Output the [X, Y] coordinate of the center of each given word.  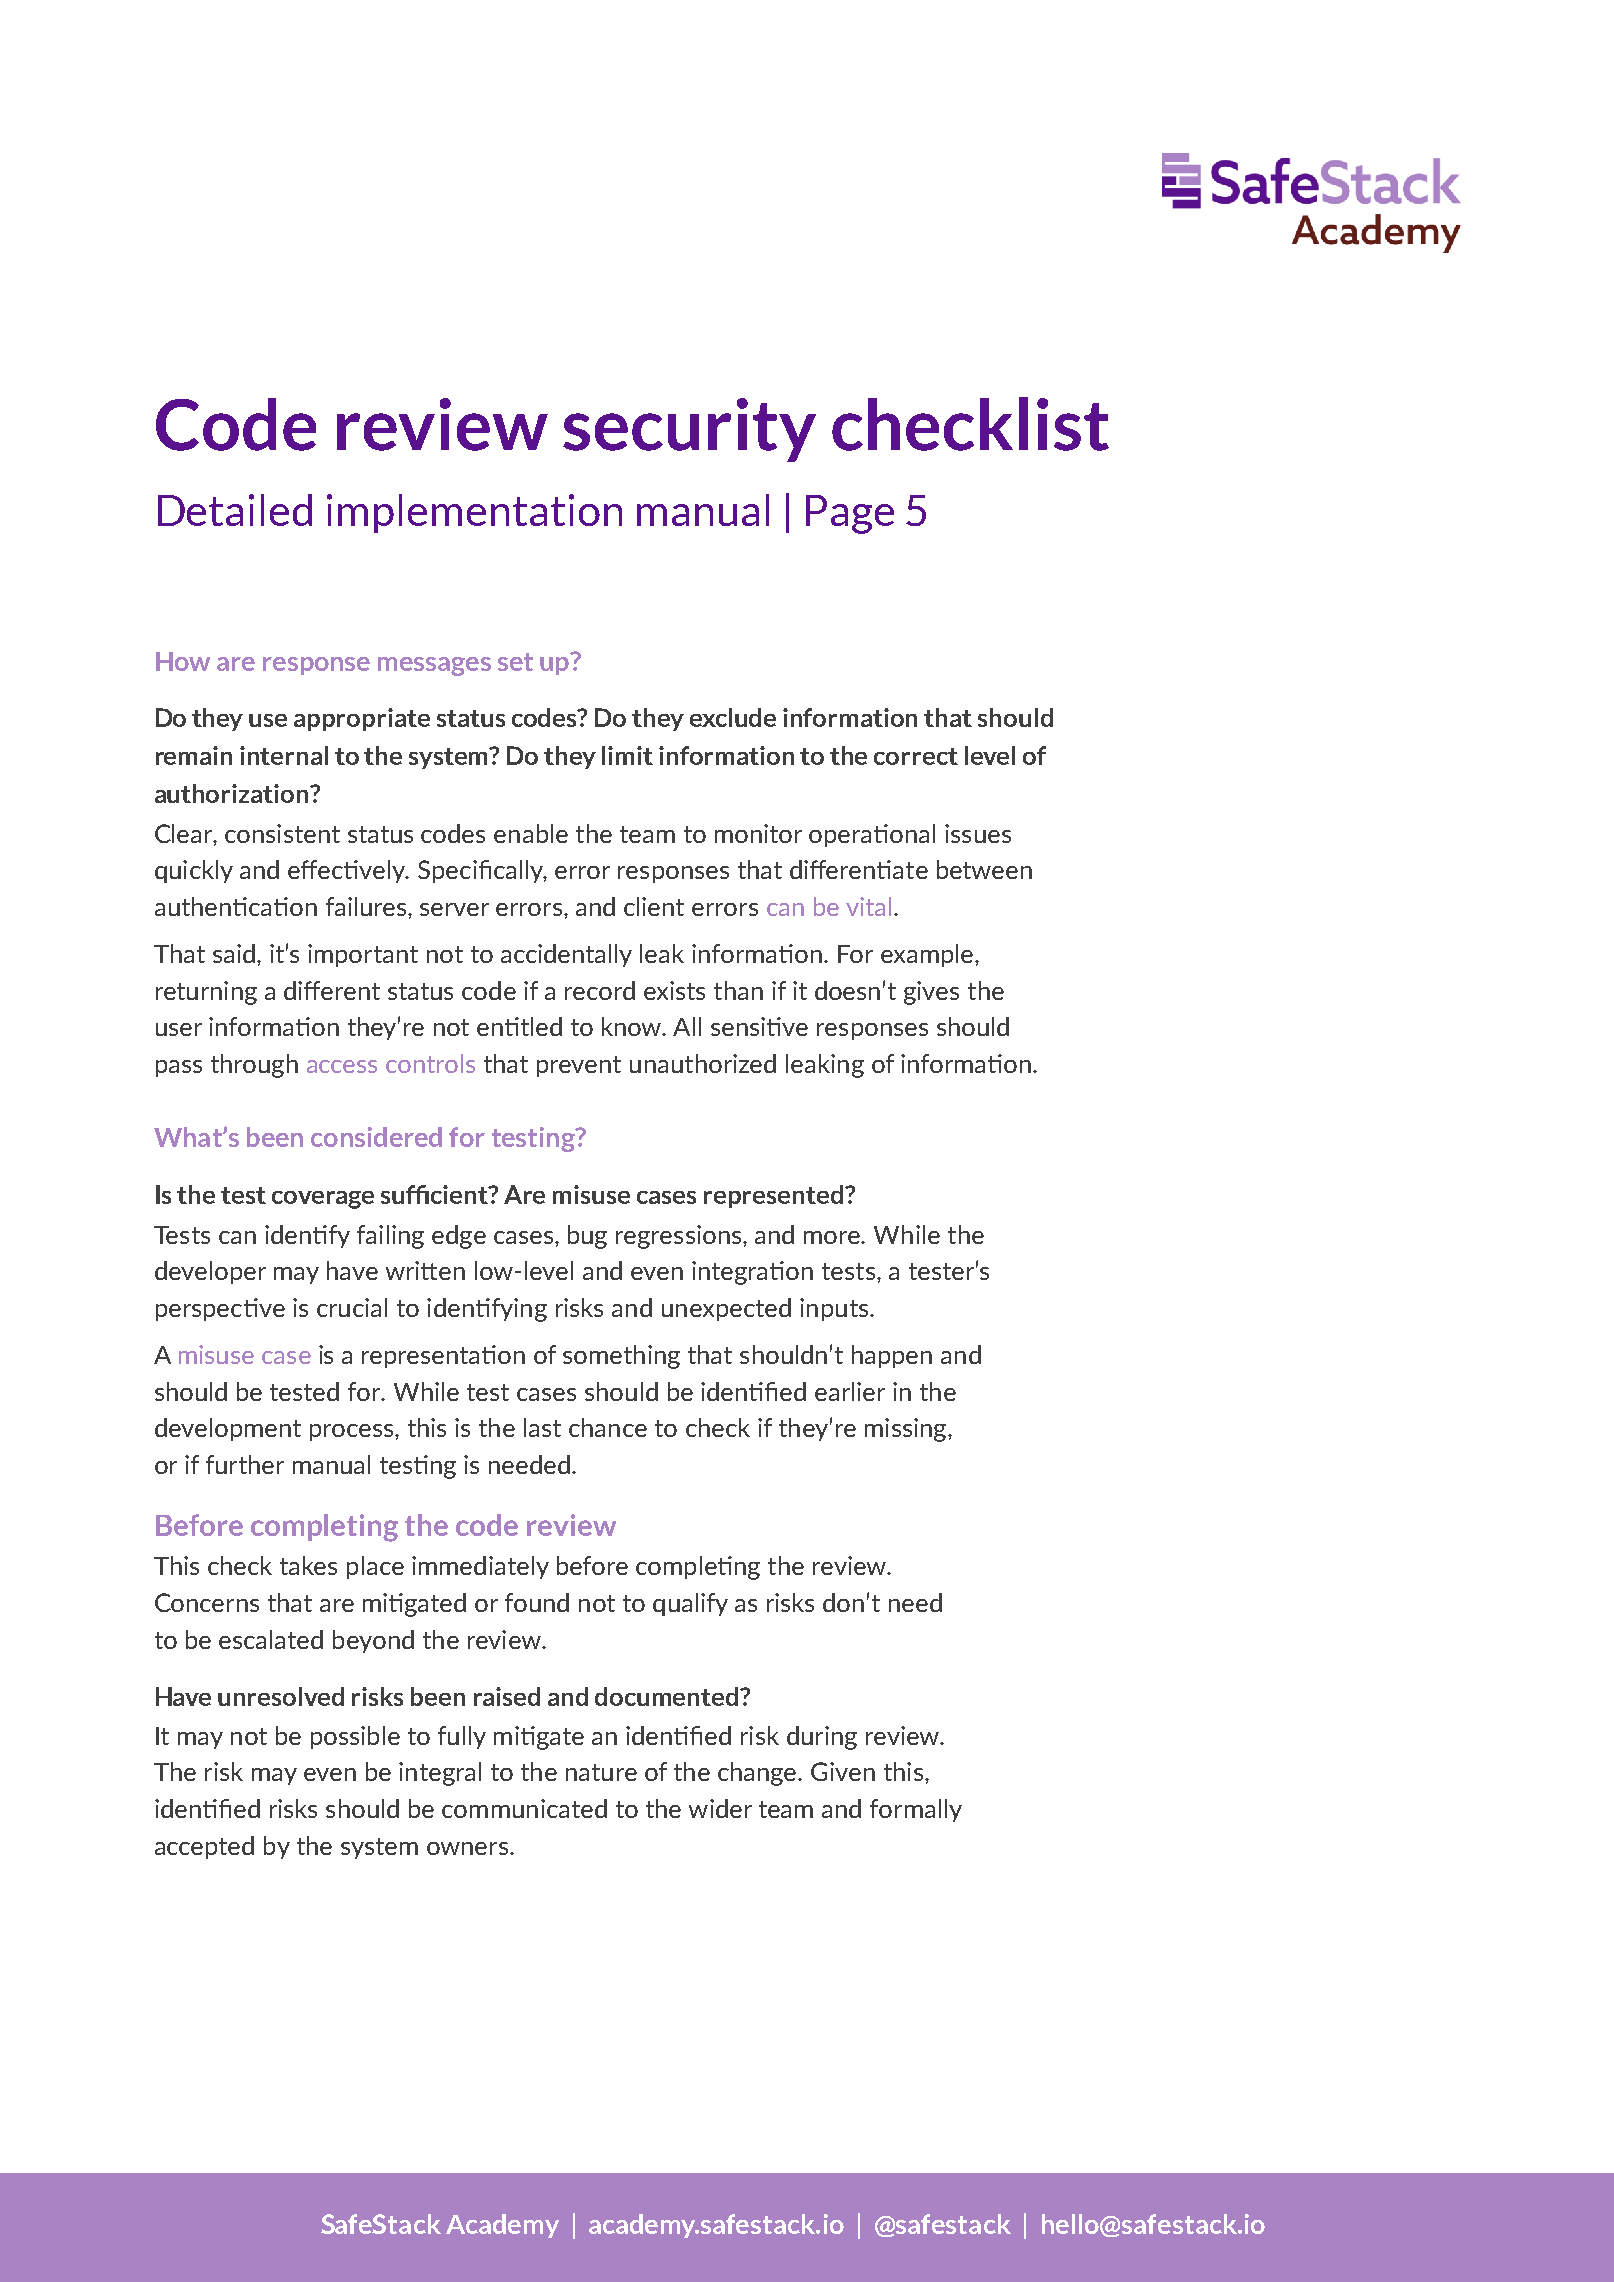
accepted [204, 1847]
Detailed [235, 510]
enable [531, 833]
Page [850, 514]
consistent [282, 833]
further [245, 1464]
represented [773, 1196]
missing [907, 1430]
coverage [323, 1200]
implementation [474, 513]
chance [608, 1427]
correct [916, 756]
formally [916, 1810]
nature [601, 1772]
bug [587, 1237]
